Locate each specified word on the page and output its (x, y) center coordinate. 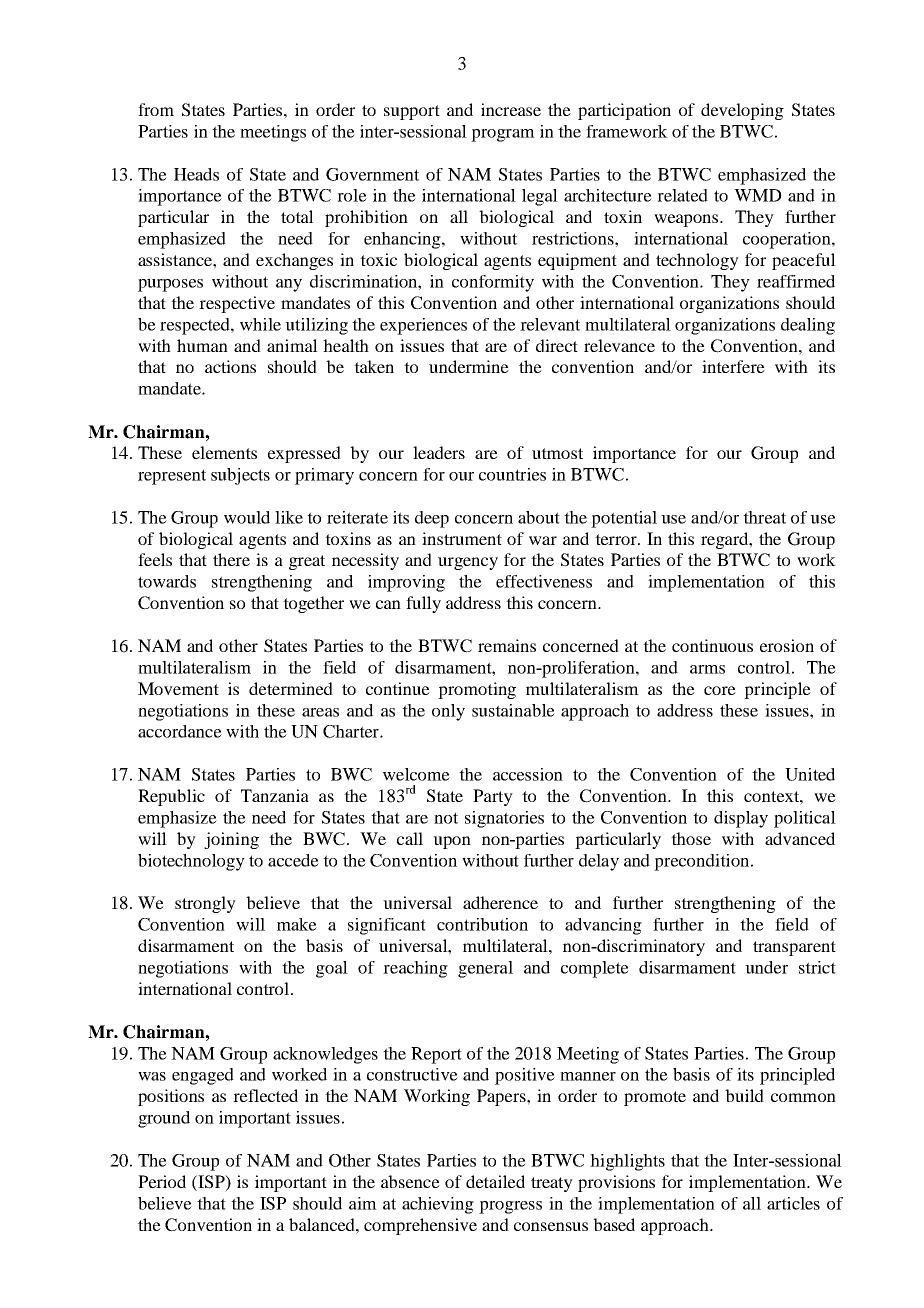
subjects (240, 476)
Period (162, 1181)
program (503, 135)
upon (452, 842)
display (741, 819)
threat (764, 517)
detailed (495, 1181)
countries (512, 474)
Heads (196, 174)
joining (231, 840)
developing (742, 111)
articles (793, 1203)
